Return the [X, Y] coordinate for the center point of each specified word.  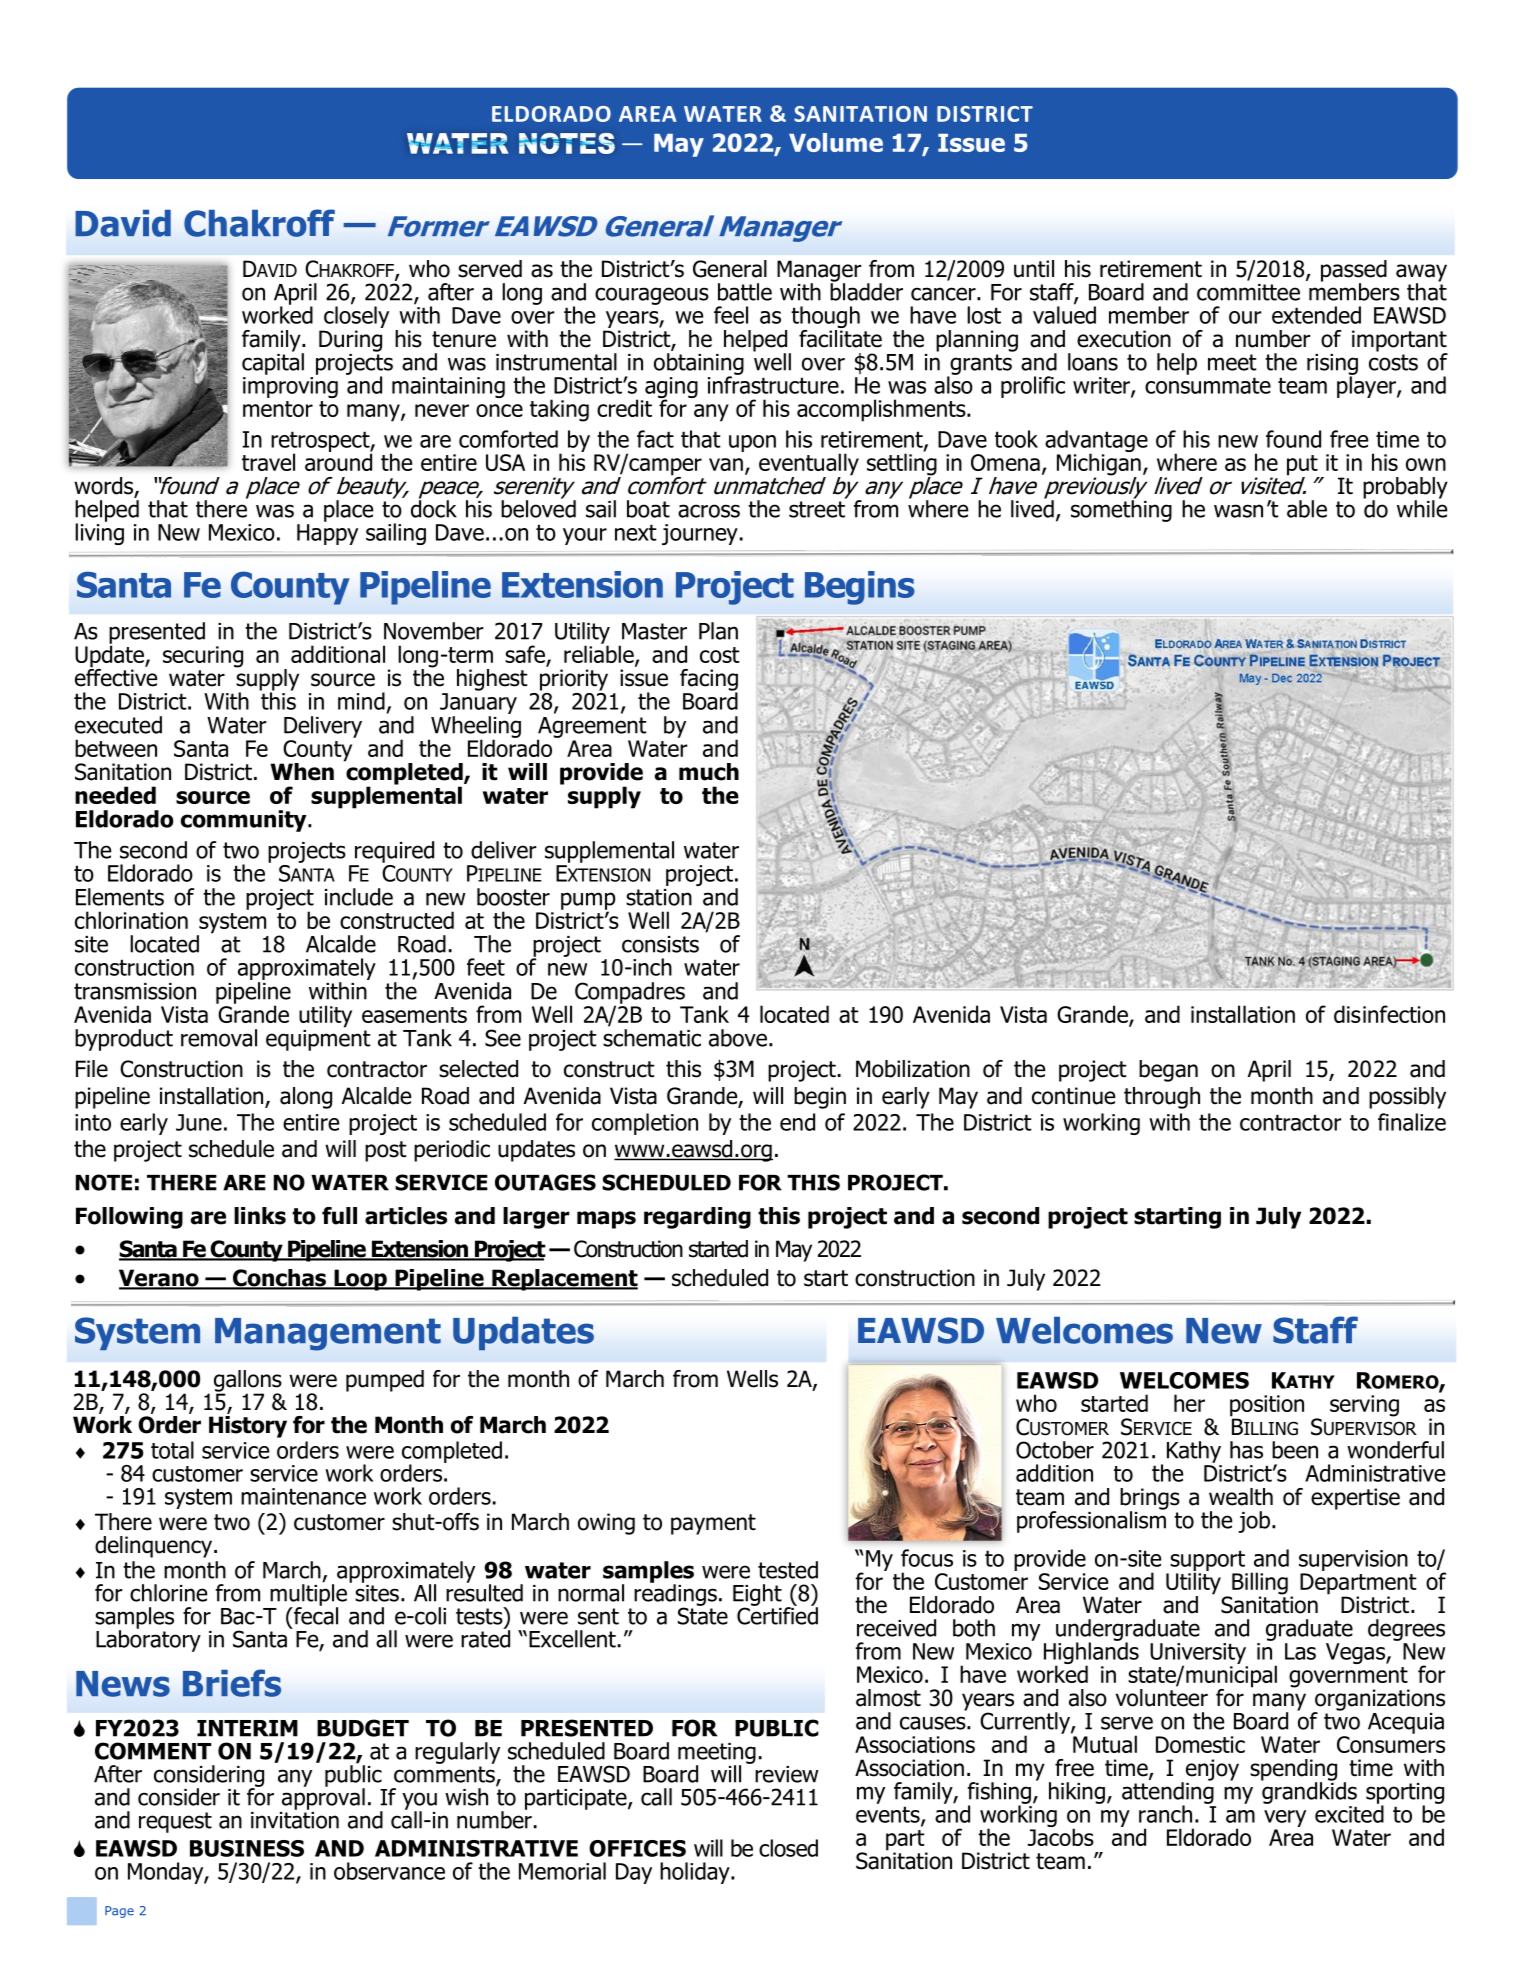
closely [355, 317]
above [738, 1038]
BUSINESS [247, 1848]
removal [219, 1038]
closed [788, 1848]
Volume [836, 142]
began [1168, 1071]
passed [1354, 272]
